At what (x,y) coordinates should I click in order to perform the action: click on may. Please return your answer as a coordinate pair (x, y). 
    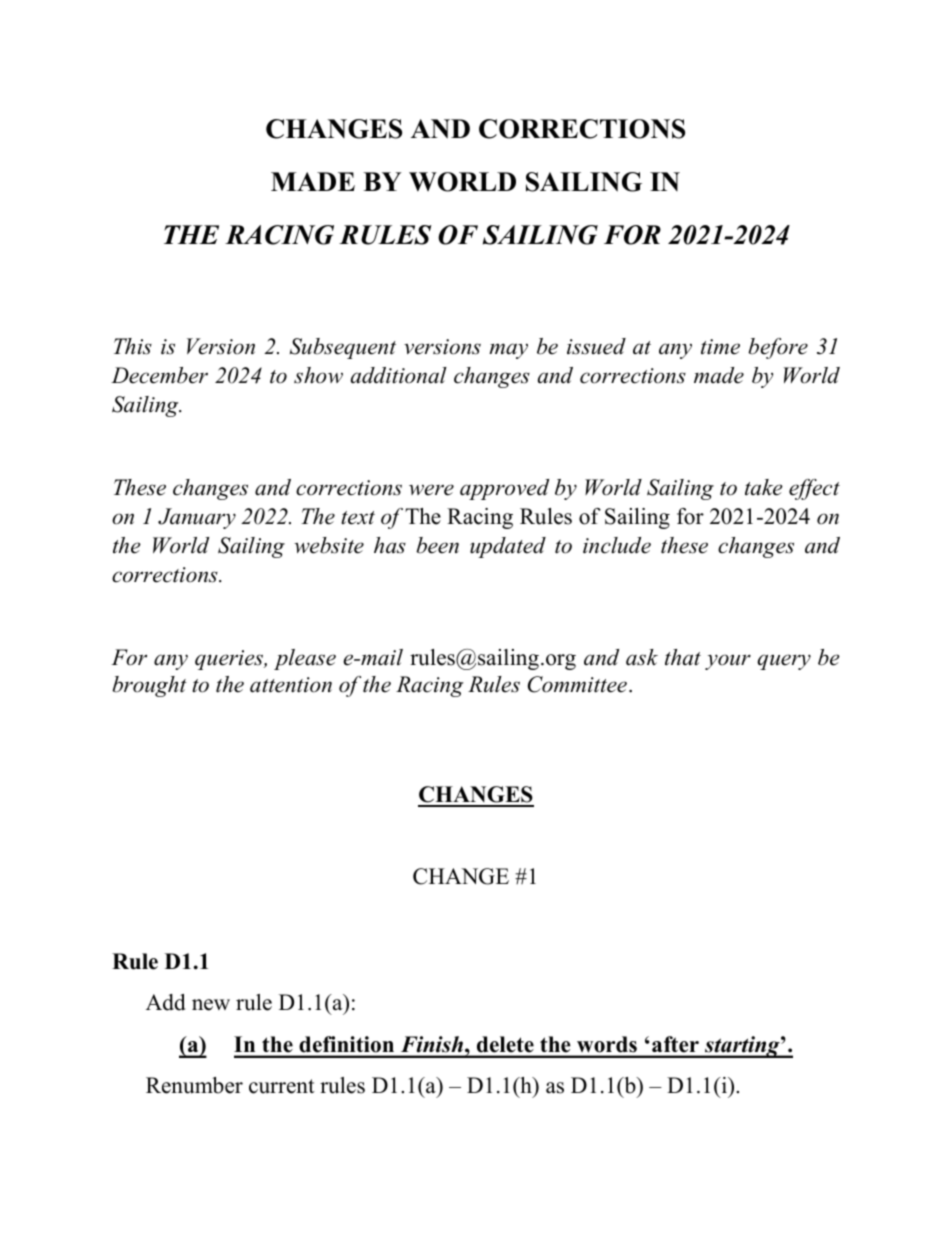
    Looking at the image, I should click on (508, 351).
